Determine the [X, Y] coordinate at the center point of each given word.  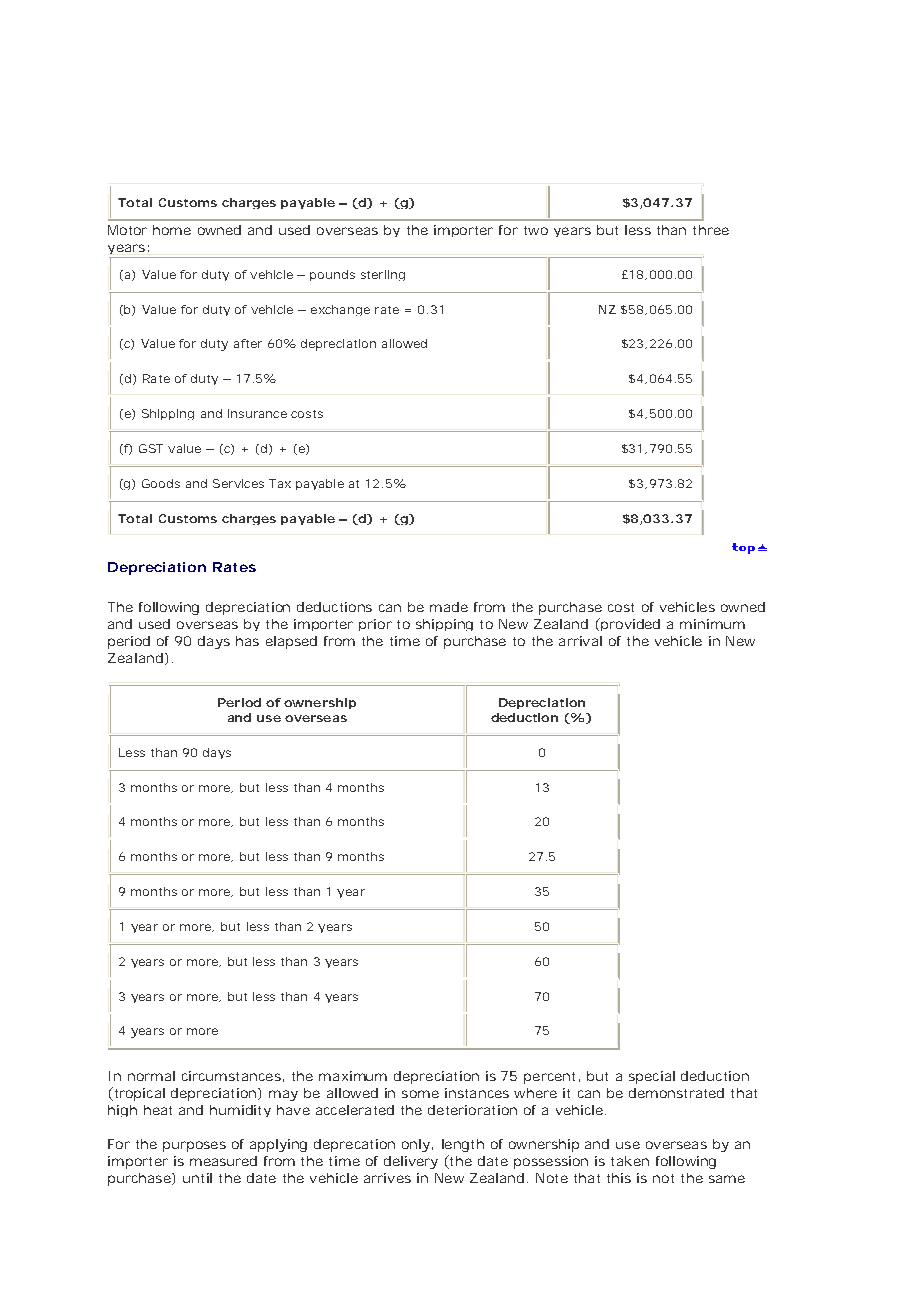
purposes [194, 1146]
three [711, 230]
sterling [383, 275]
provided [629, 624]
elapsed [291, 642]
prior [375, 625]
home [172, 230]
